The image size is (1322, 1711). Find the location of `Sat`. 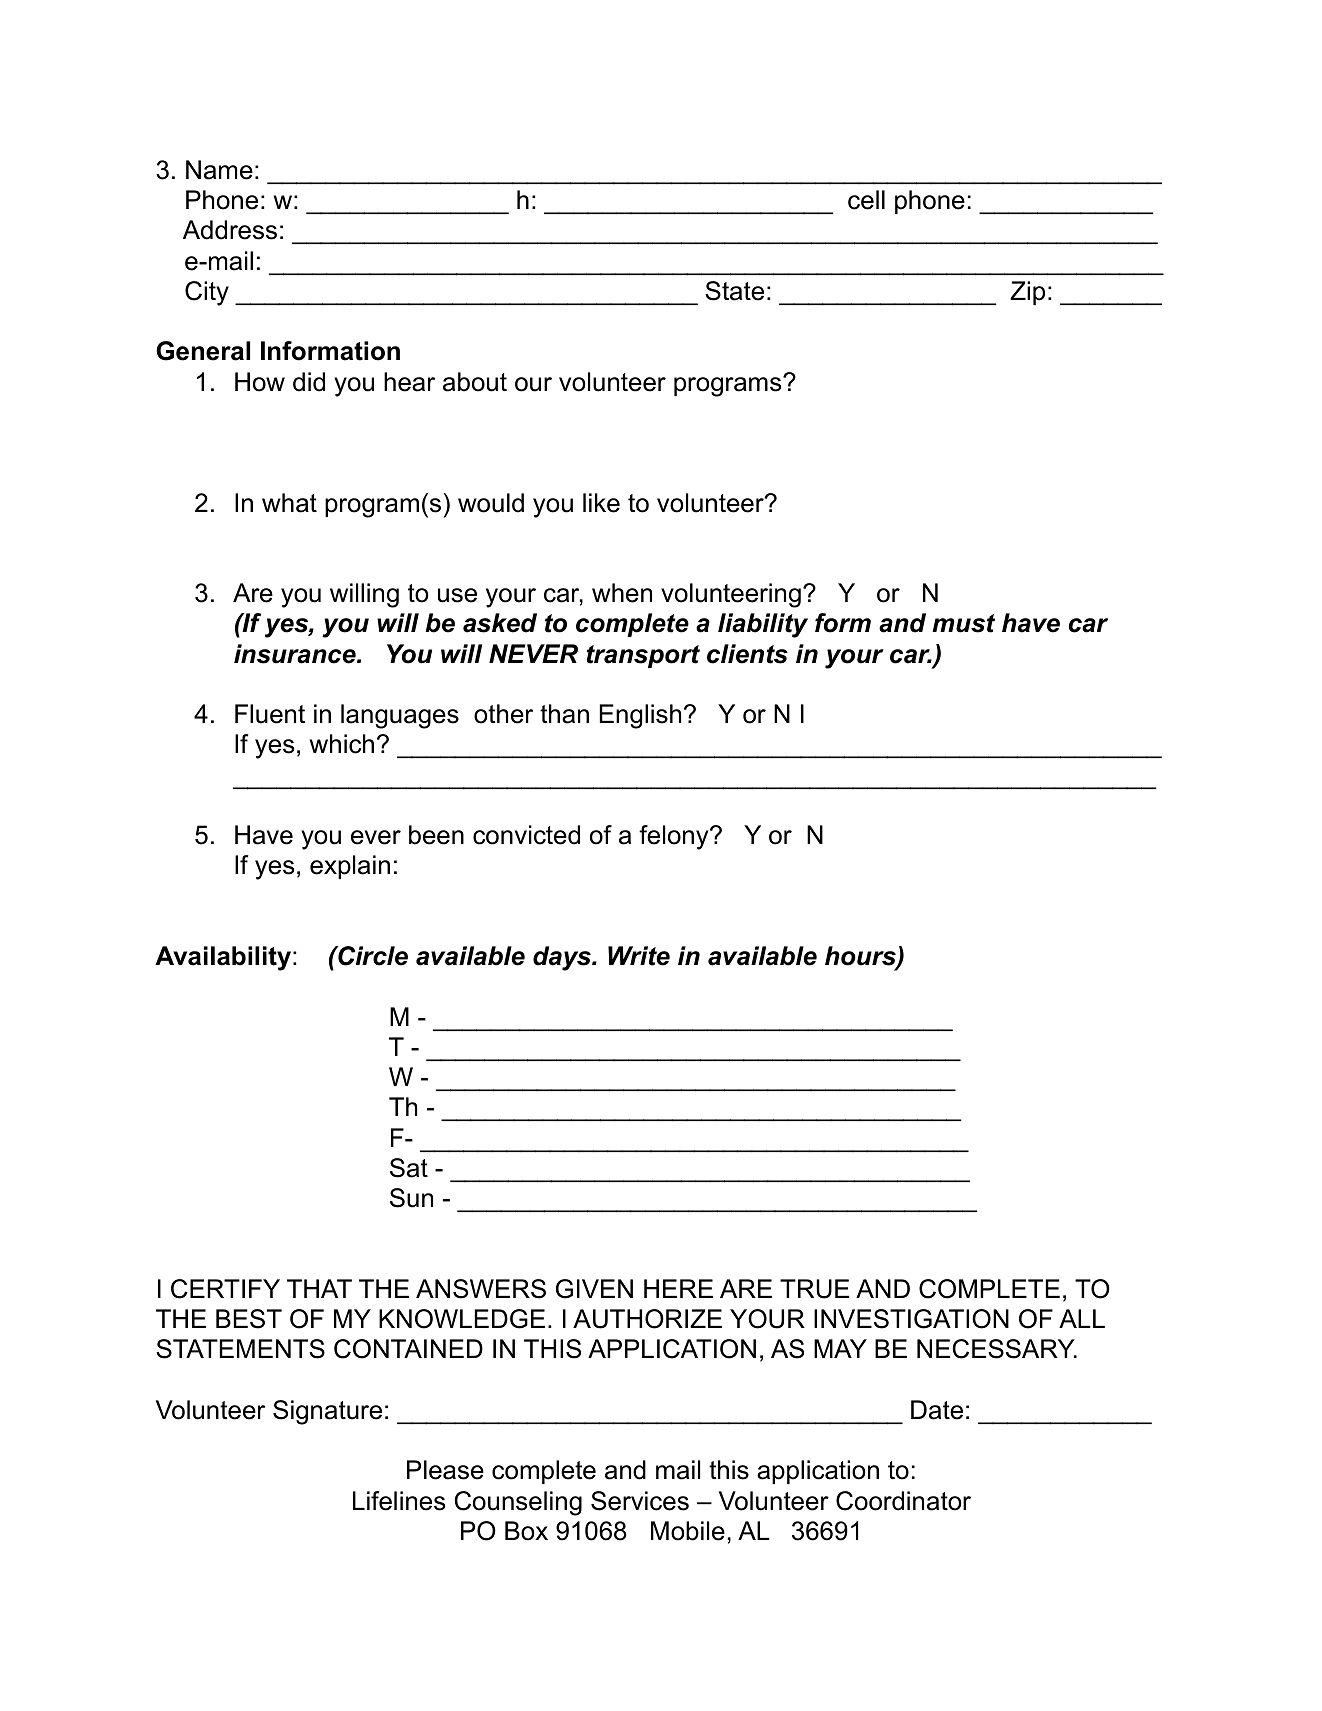

Sat is located at coordinates (409, 1168).
